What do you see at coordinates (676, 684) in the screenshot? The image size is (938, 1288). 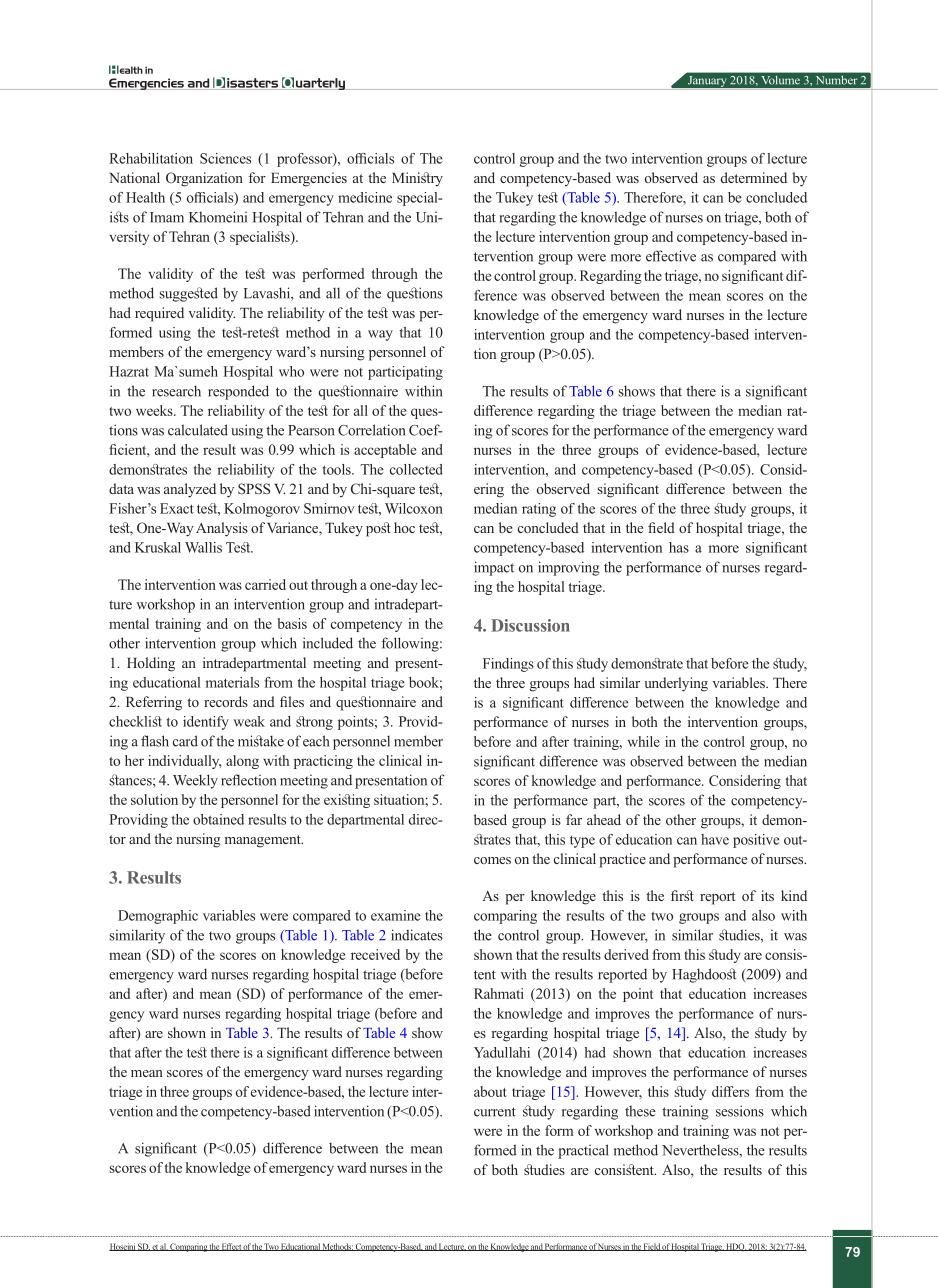 I see `underlying` at bounding box center [676, 684].
